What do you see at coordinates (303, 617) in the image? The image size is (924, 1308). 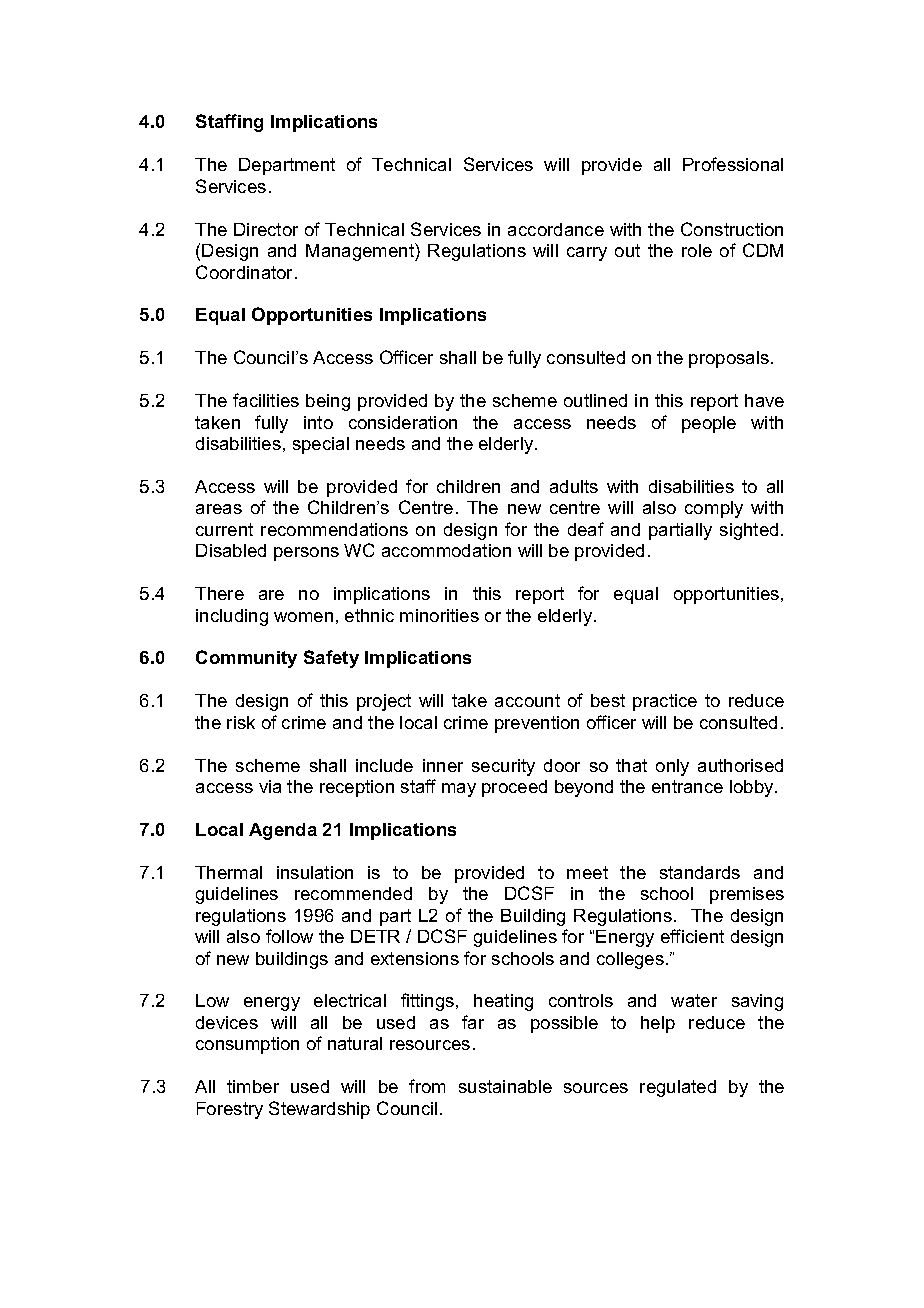 I see `women` at bounding box center [303, 617].
